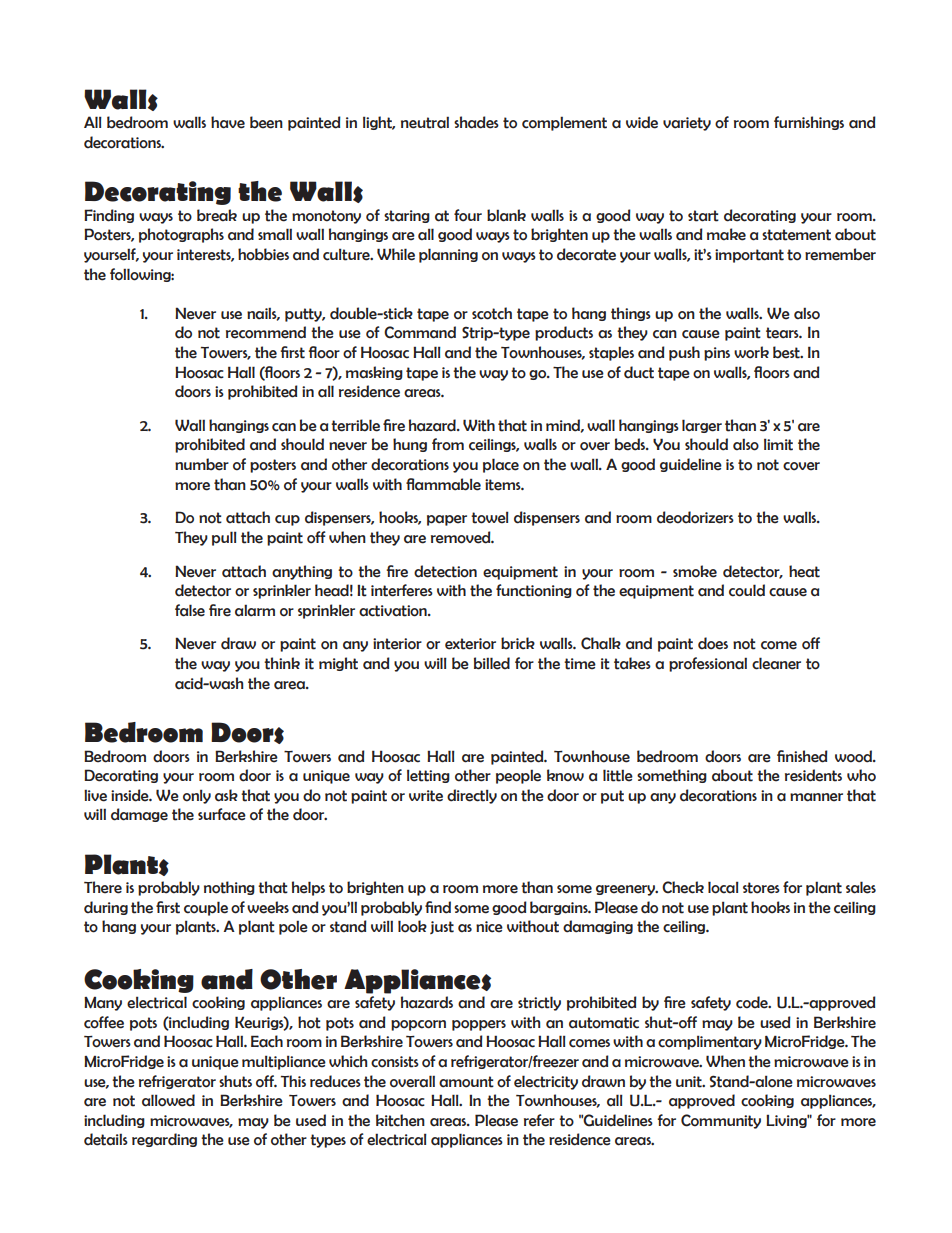 This image has width=952, height=1233. I want to click on shades, so click(476, 122).
